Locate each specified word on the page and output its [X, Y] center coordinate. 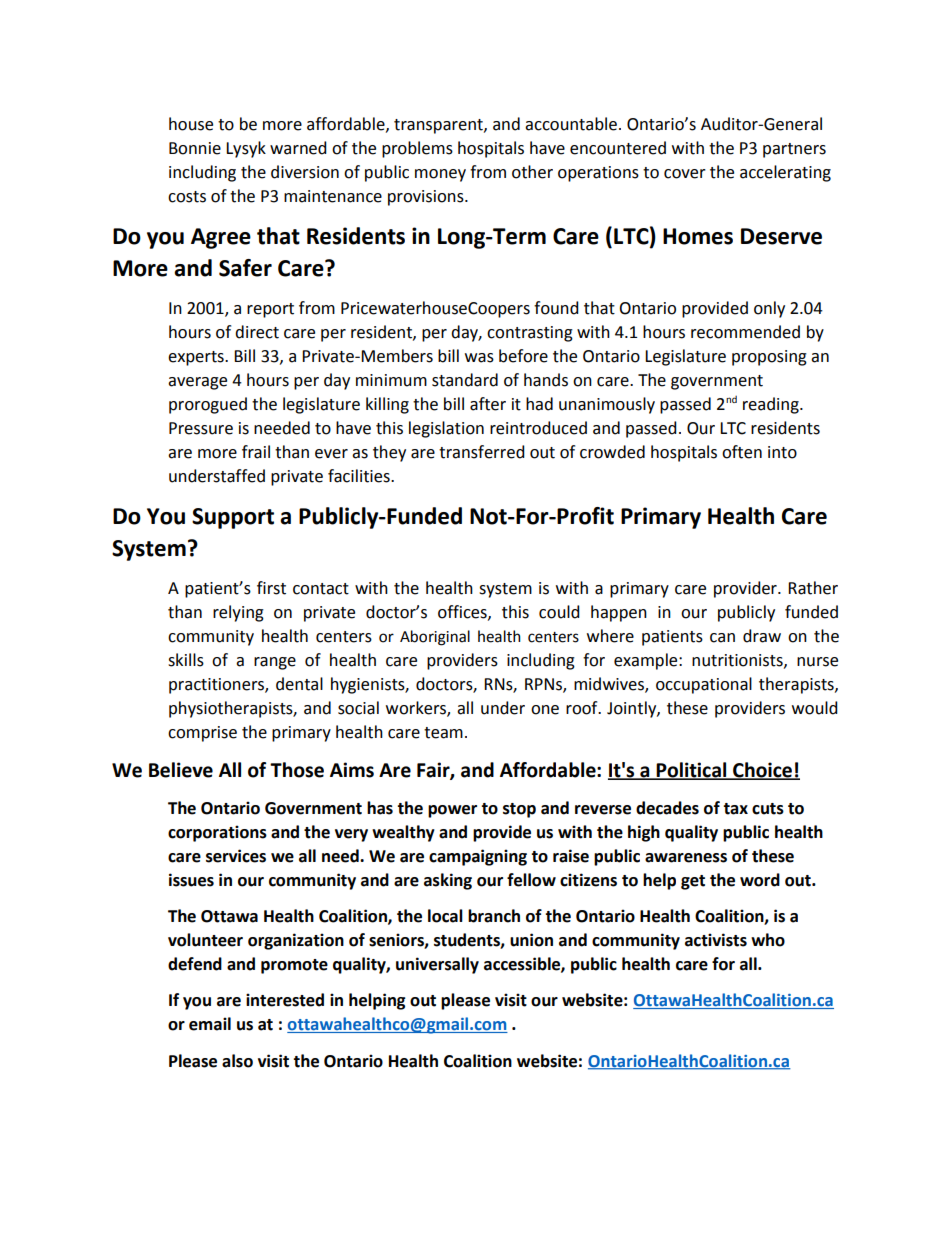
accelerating [785, 173]
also [237, 1061]
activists [716, 940]
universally [437, 965]
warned [298, 148]
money [440, 175]
